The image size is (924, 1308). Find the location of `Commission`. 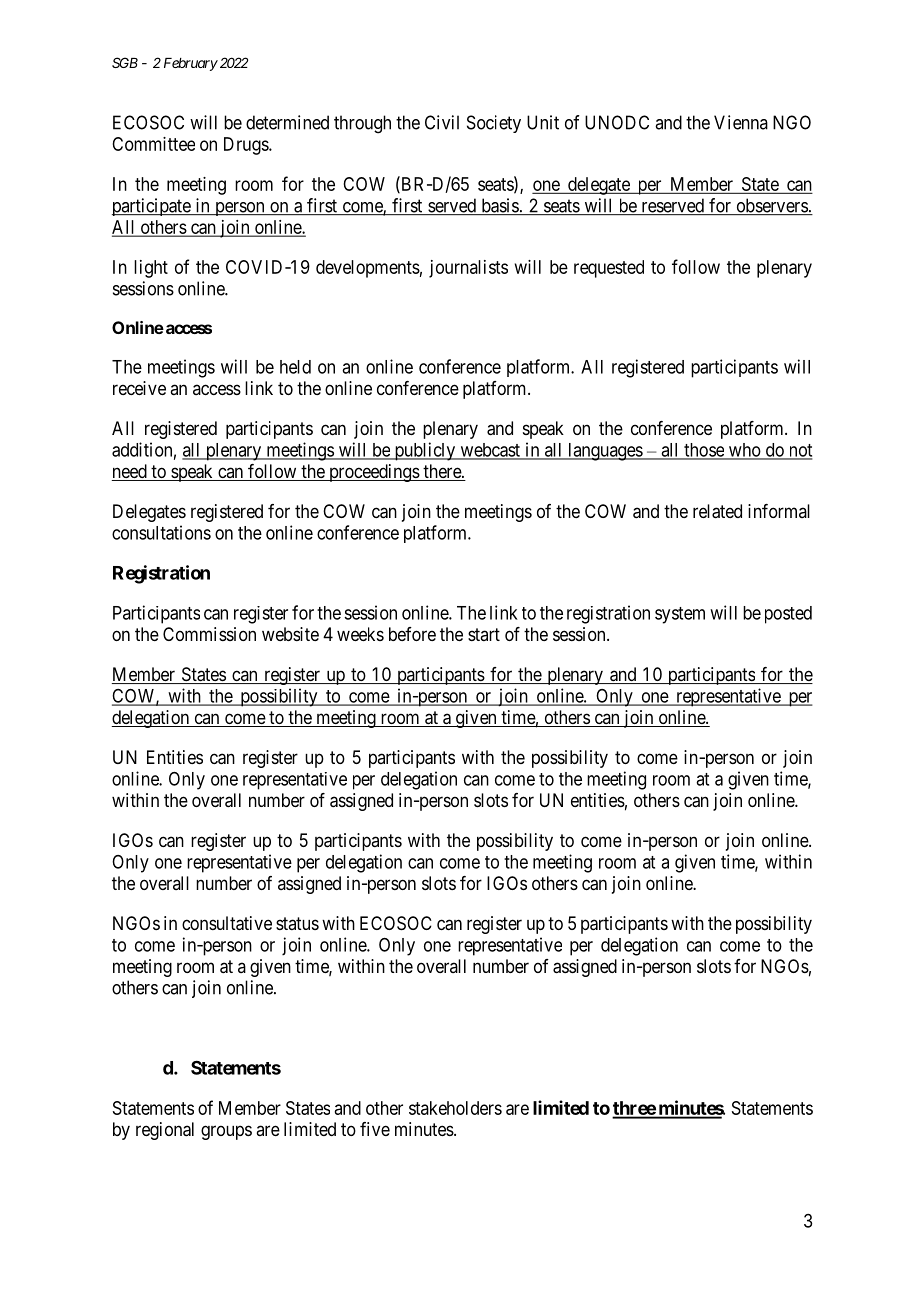

Commission is located at coordinates (209, 634).
